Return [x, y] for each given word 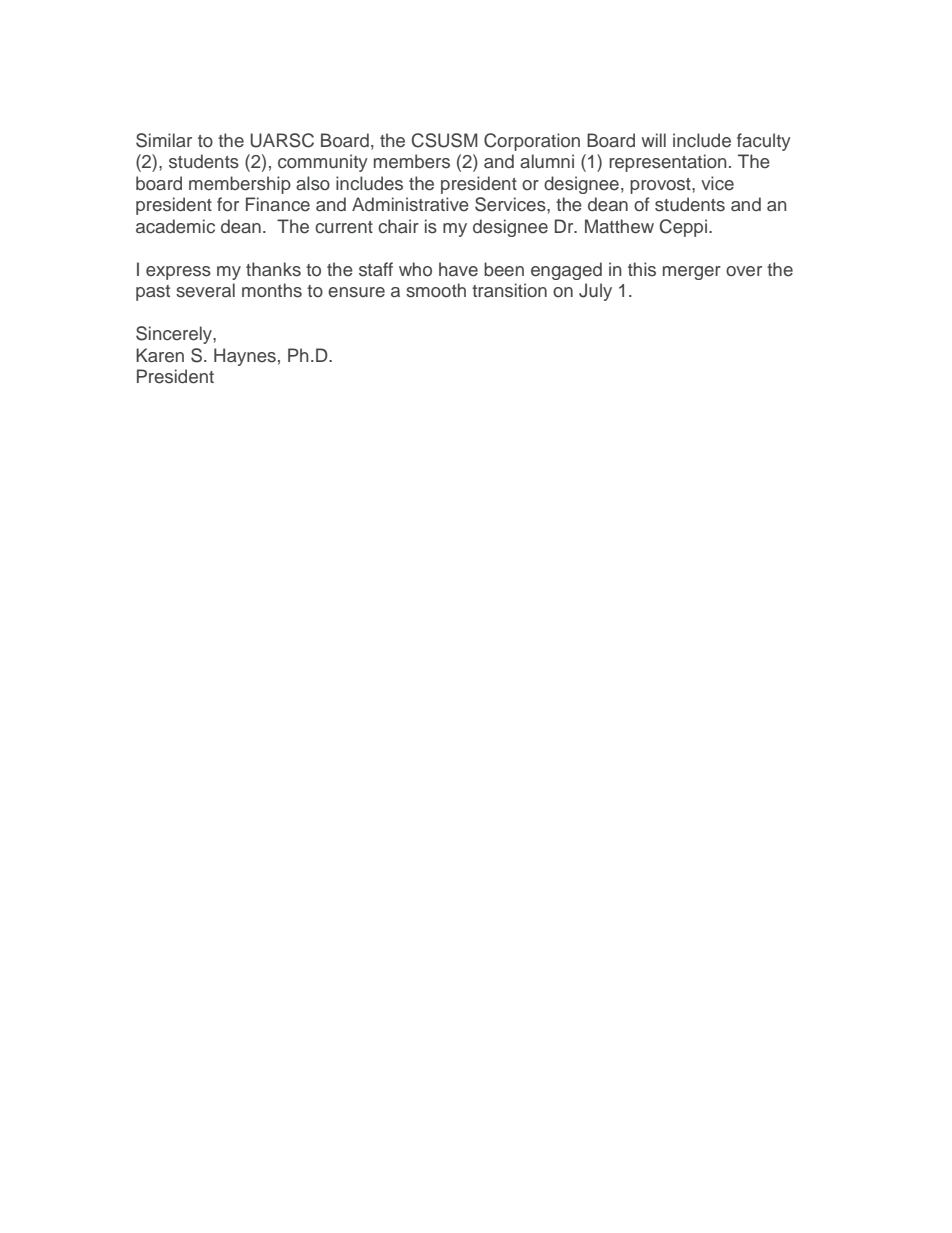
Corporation [532, 142]
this [642, 269]
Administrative [410, 204]
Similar [164, 140]
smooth [436, 290]
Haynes [245, 357]
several [205, 290]
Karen [160, 355]
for [228, 204]
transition [509, 290]
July [595, 292]
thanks [273, 269]
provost [661, 186]
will [653, 140]
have [458, 269]
